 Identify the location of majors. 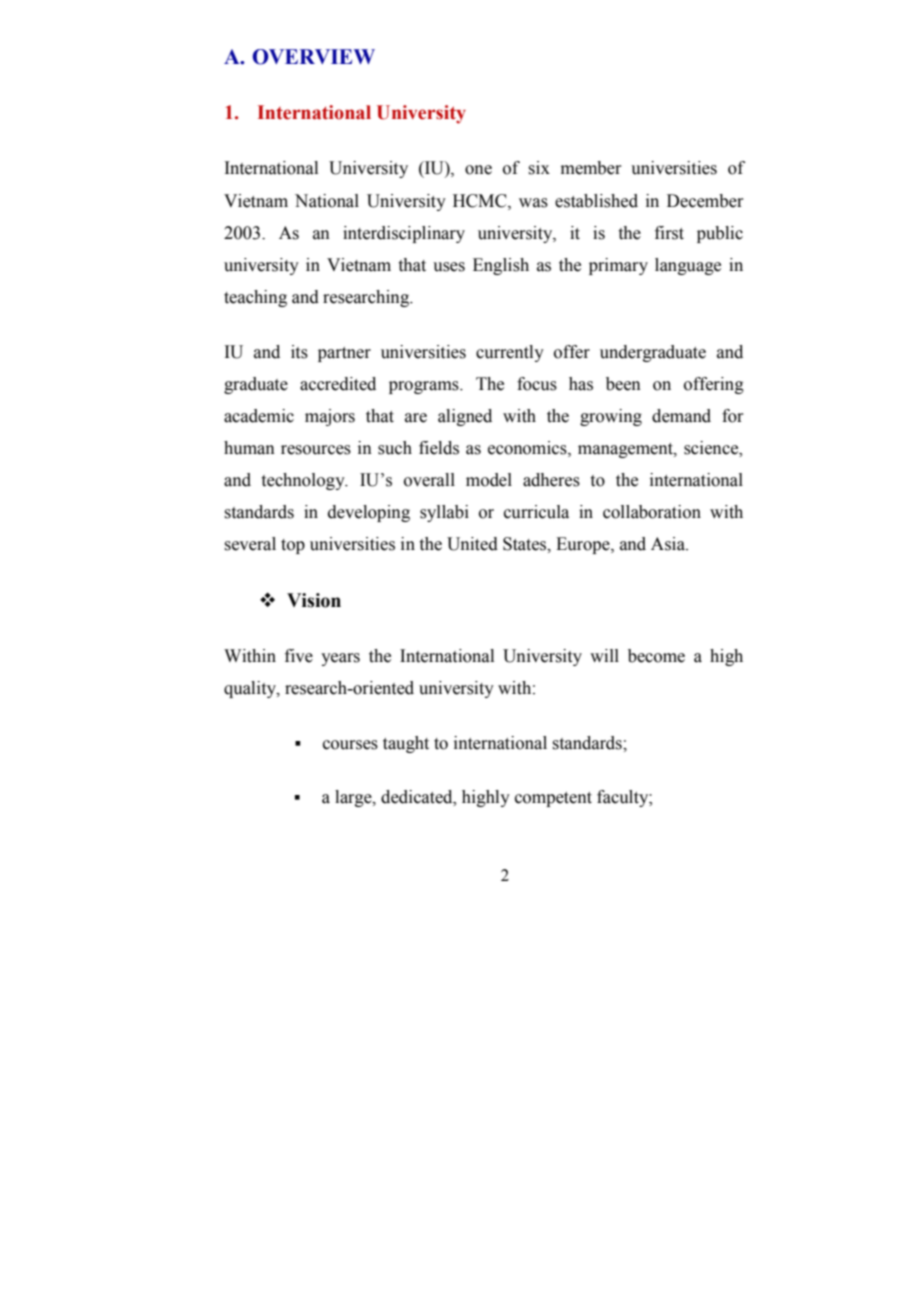
(330, 417).
